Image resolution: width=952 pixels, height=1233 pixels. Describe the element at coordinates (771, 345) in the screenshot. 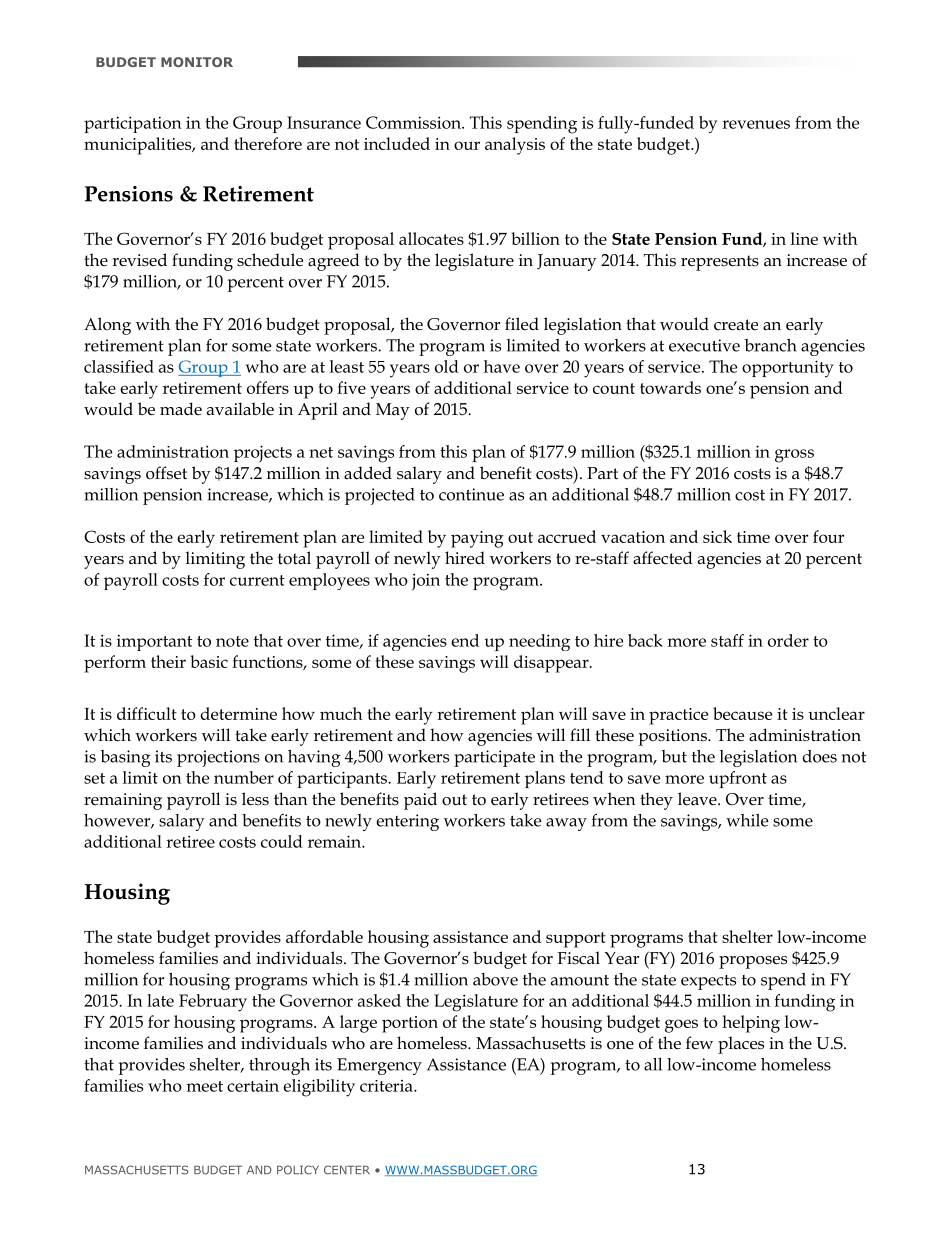

I see `branch` at that location.
